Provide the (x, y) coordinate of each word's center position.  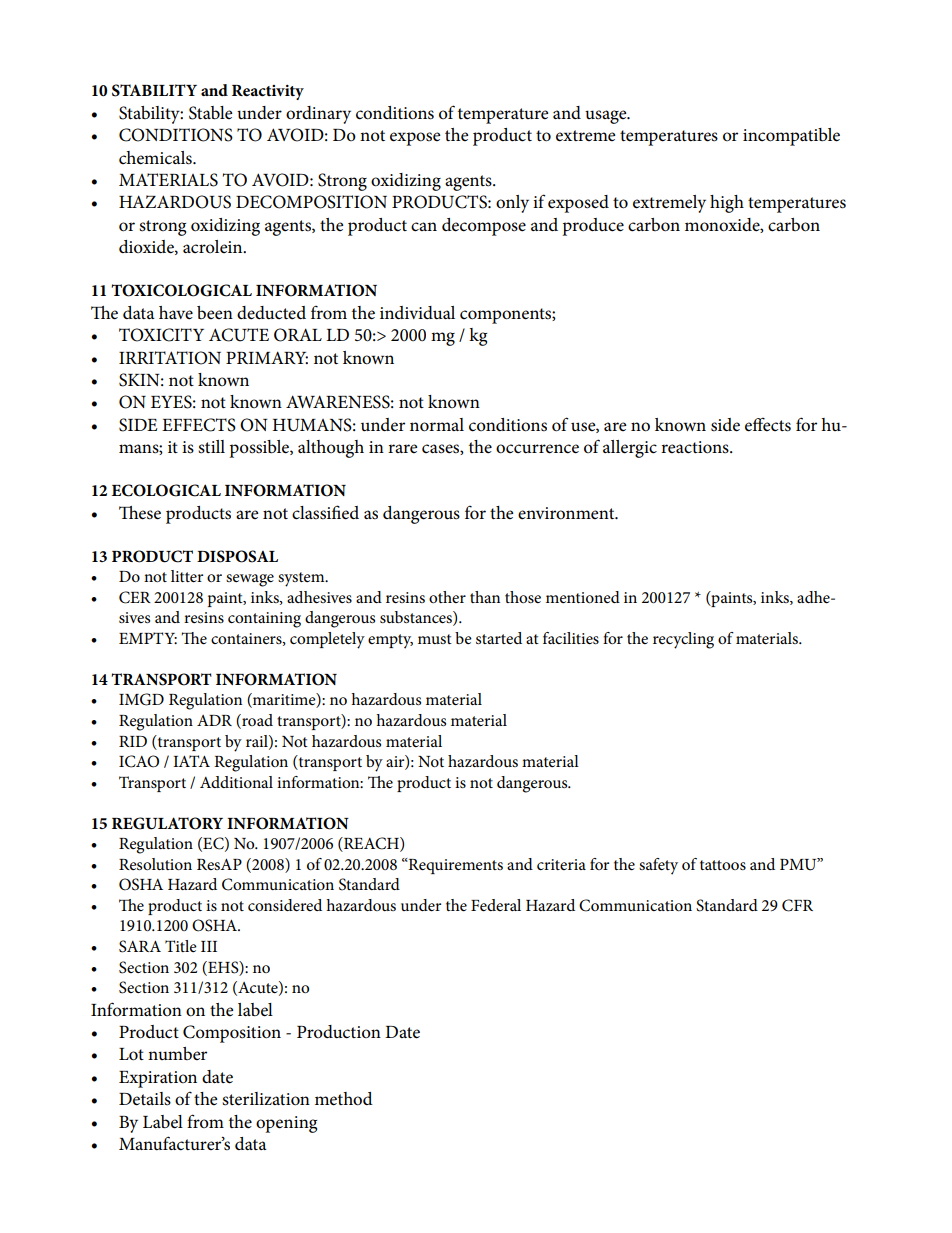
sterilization (266, 1099)
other (447, 597)
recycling (683, 640)
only (512, 204)
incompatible (791, 137)
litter (187, 576)
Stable (211, 113)
